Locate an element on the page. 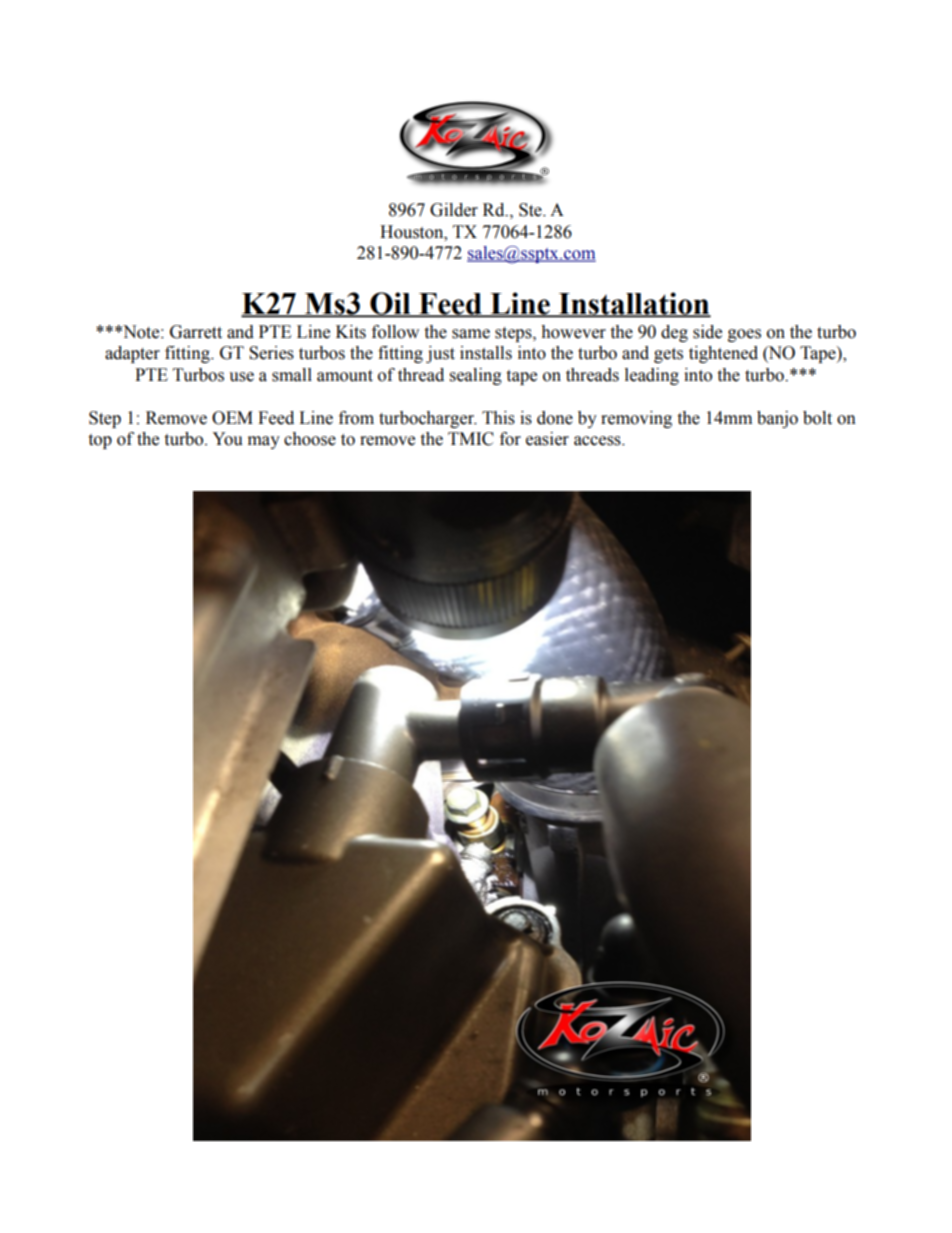 The image size is (952, 1233). use is located at coordinates (241, 377).
